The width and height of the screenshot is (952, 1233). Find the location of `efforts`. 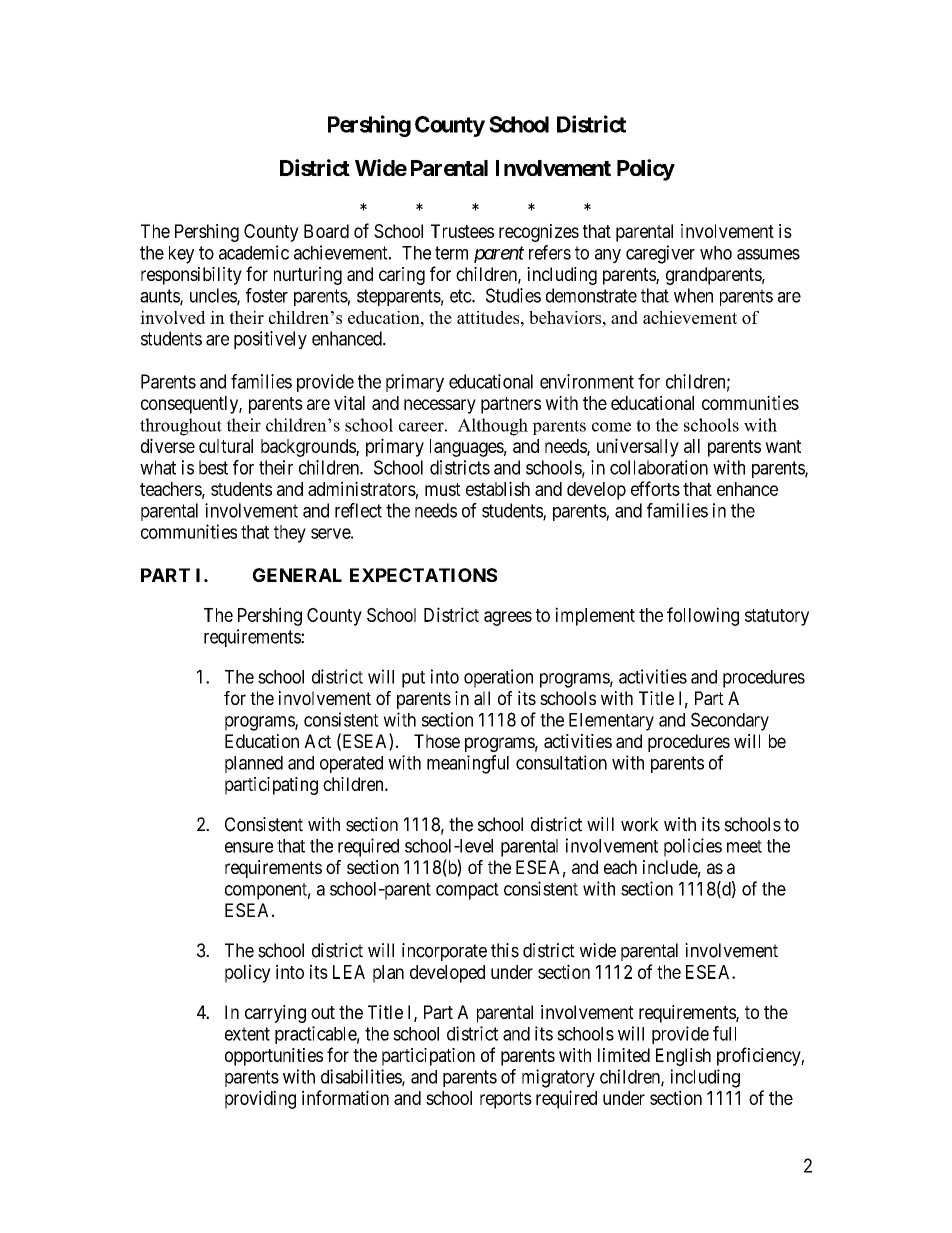

efforts is located at coordinates (655, 488).
